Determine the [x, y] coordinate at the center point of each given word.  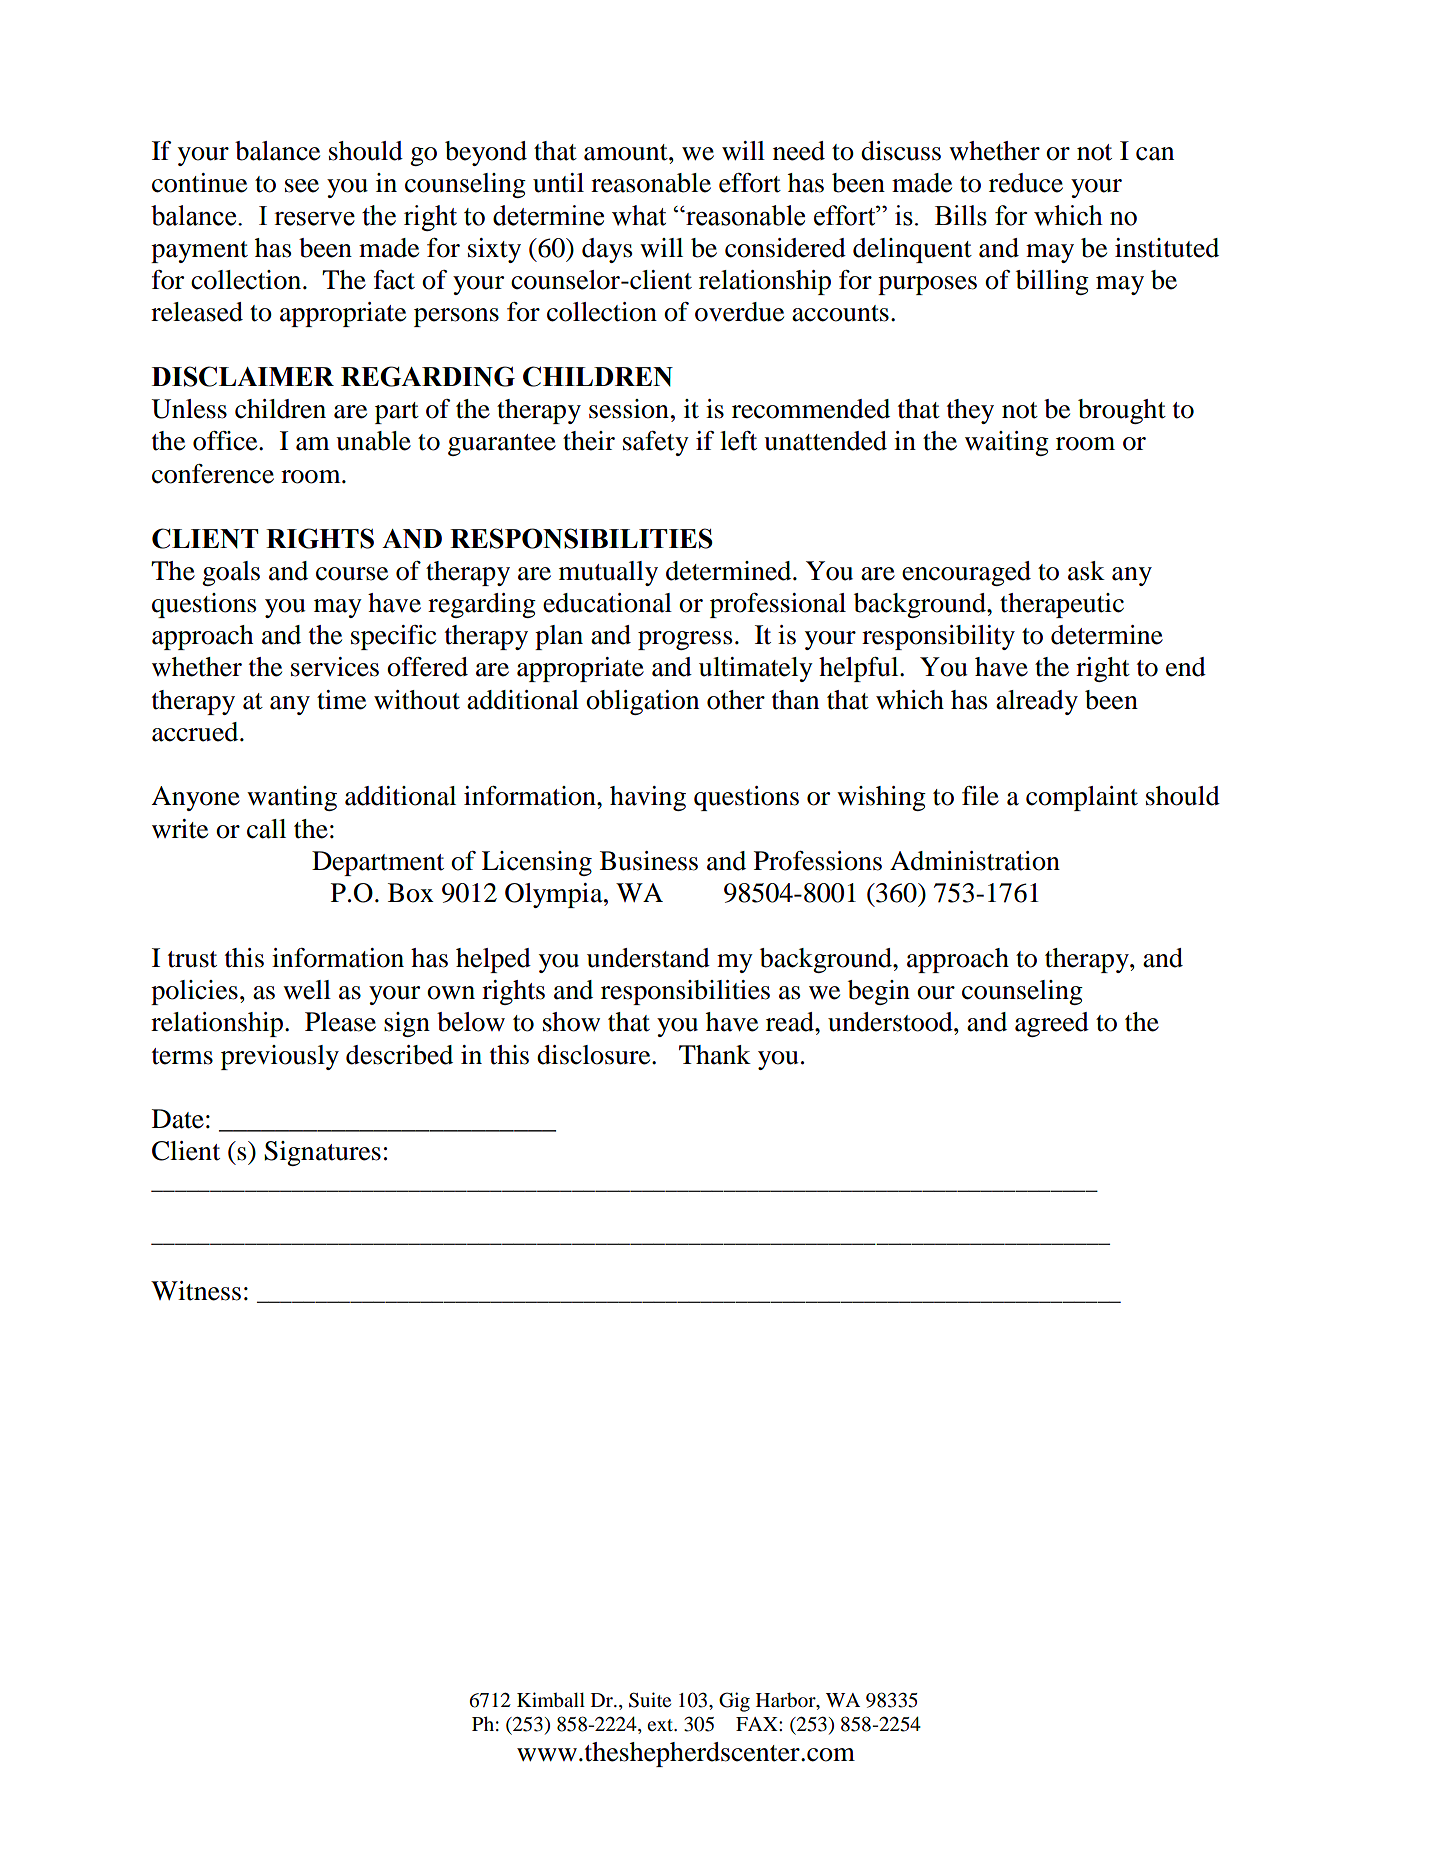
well [307, 990]
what [639, 215]
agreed [1052, 1024]
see [302, 186]
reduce [1026, 183]
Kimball [551, 1699]
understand [648, 958]
